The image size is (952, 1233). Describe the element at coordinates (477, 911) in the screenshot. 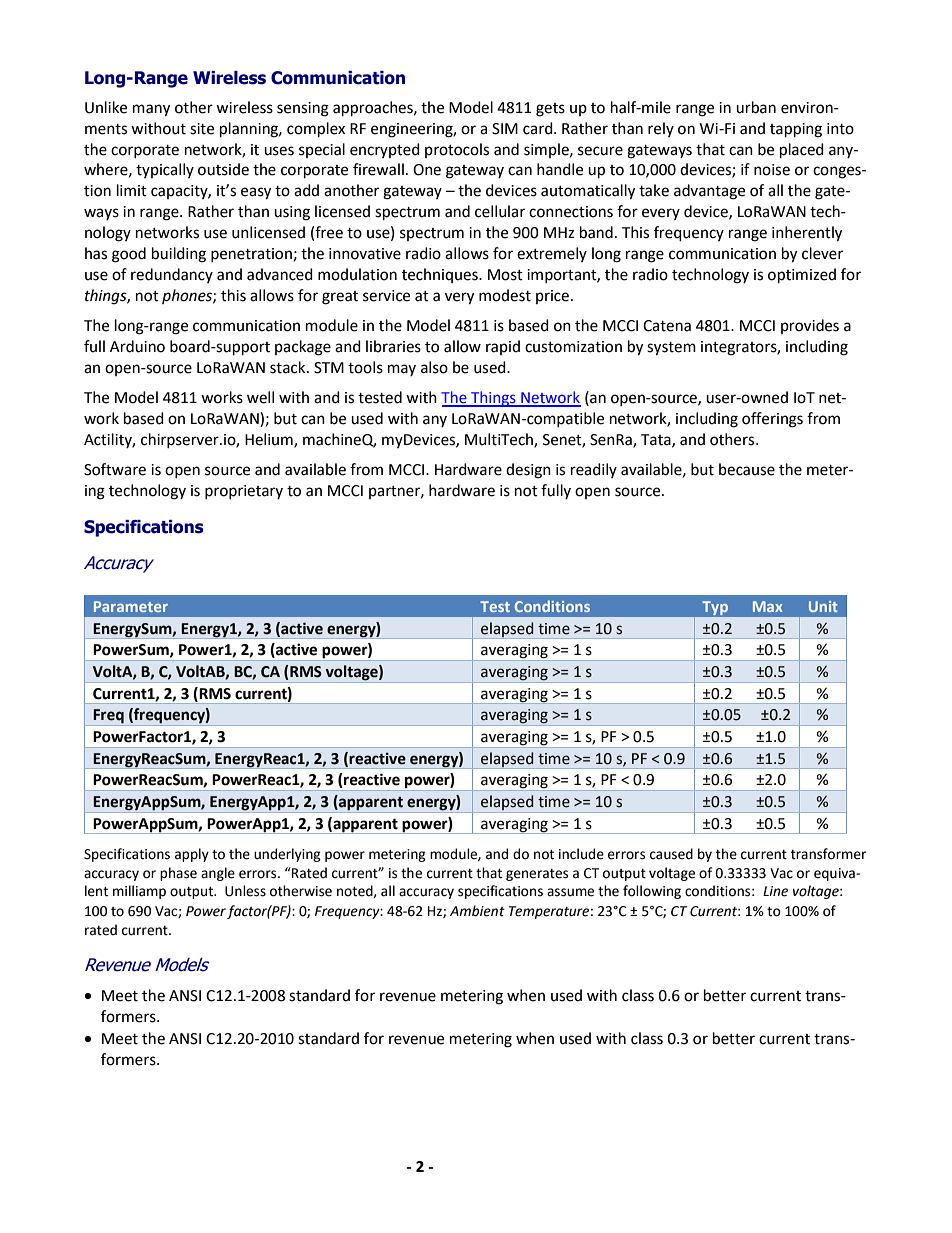

I see `Ambient` at that location.
